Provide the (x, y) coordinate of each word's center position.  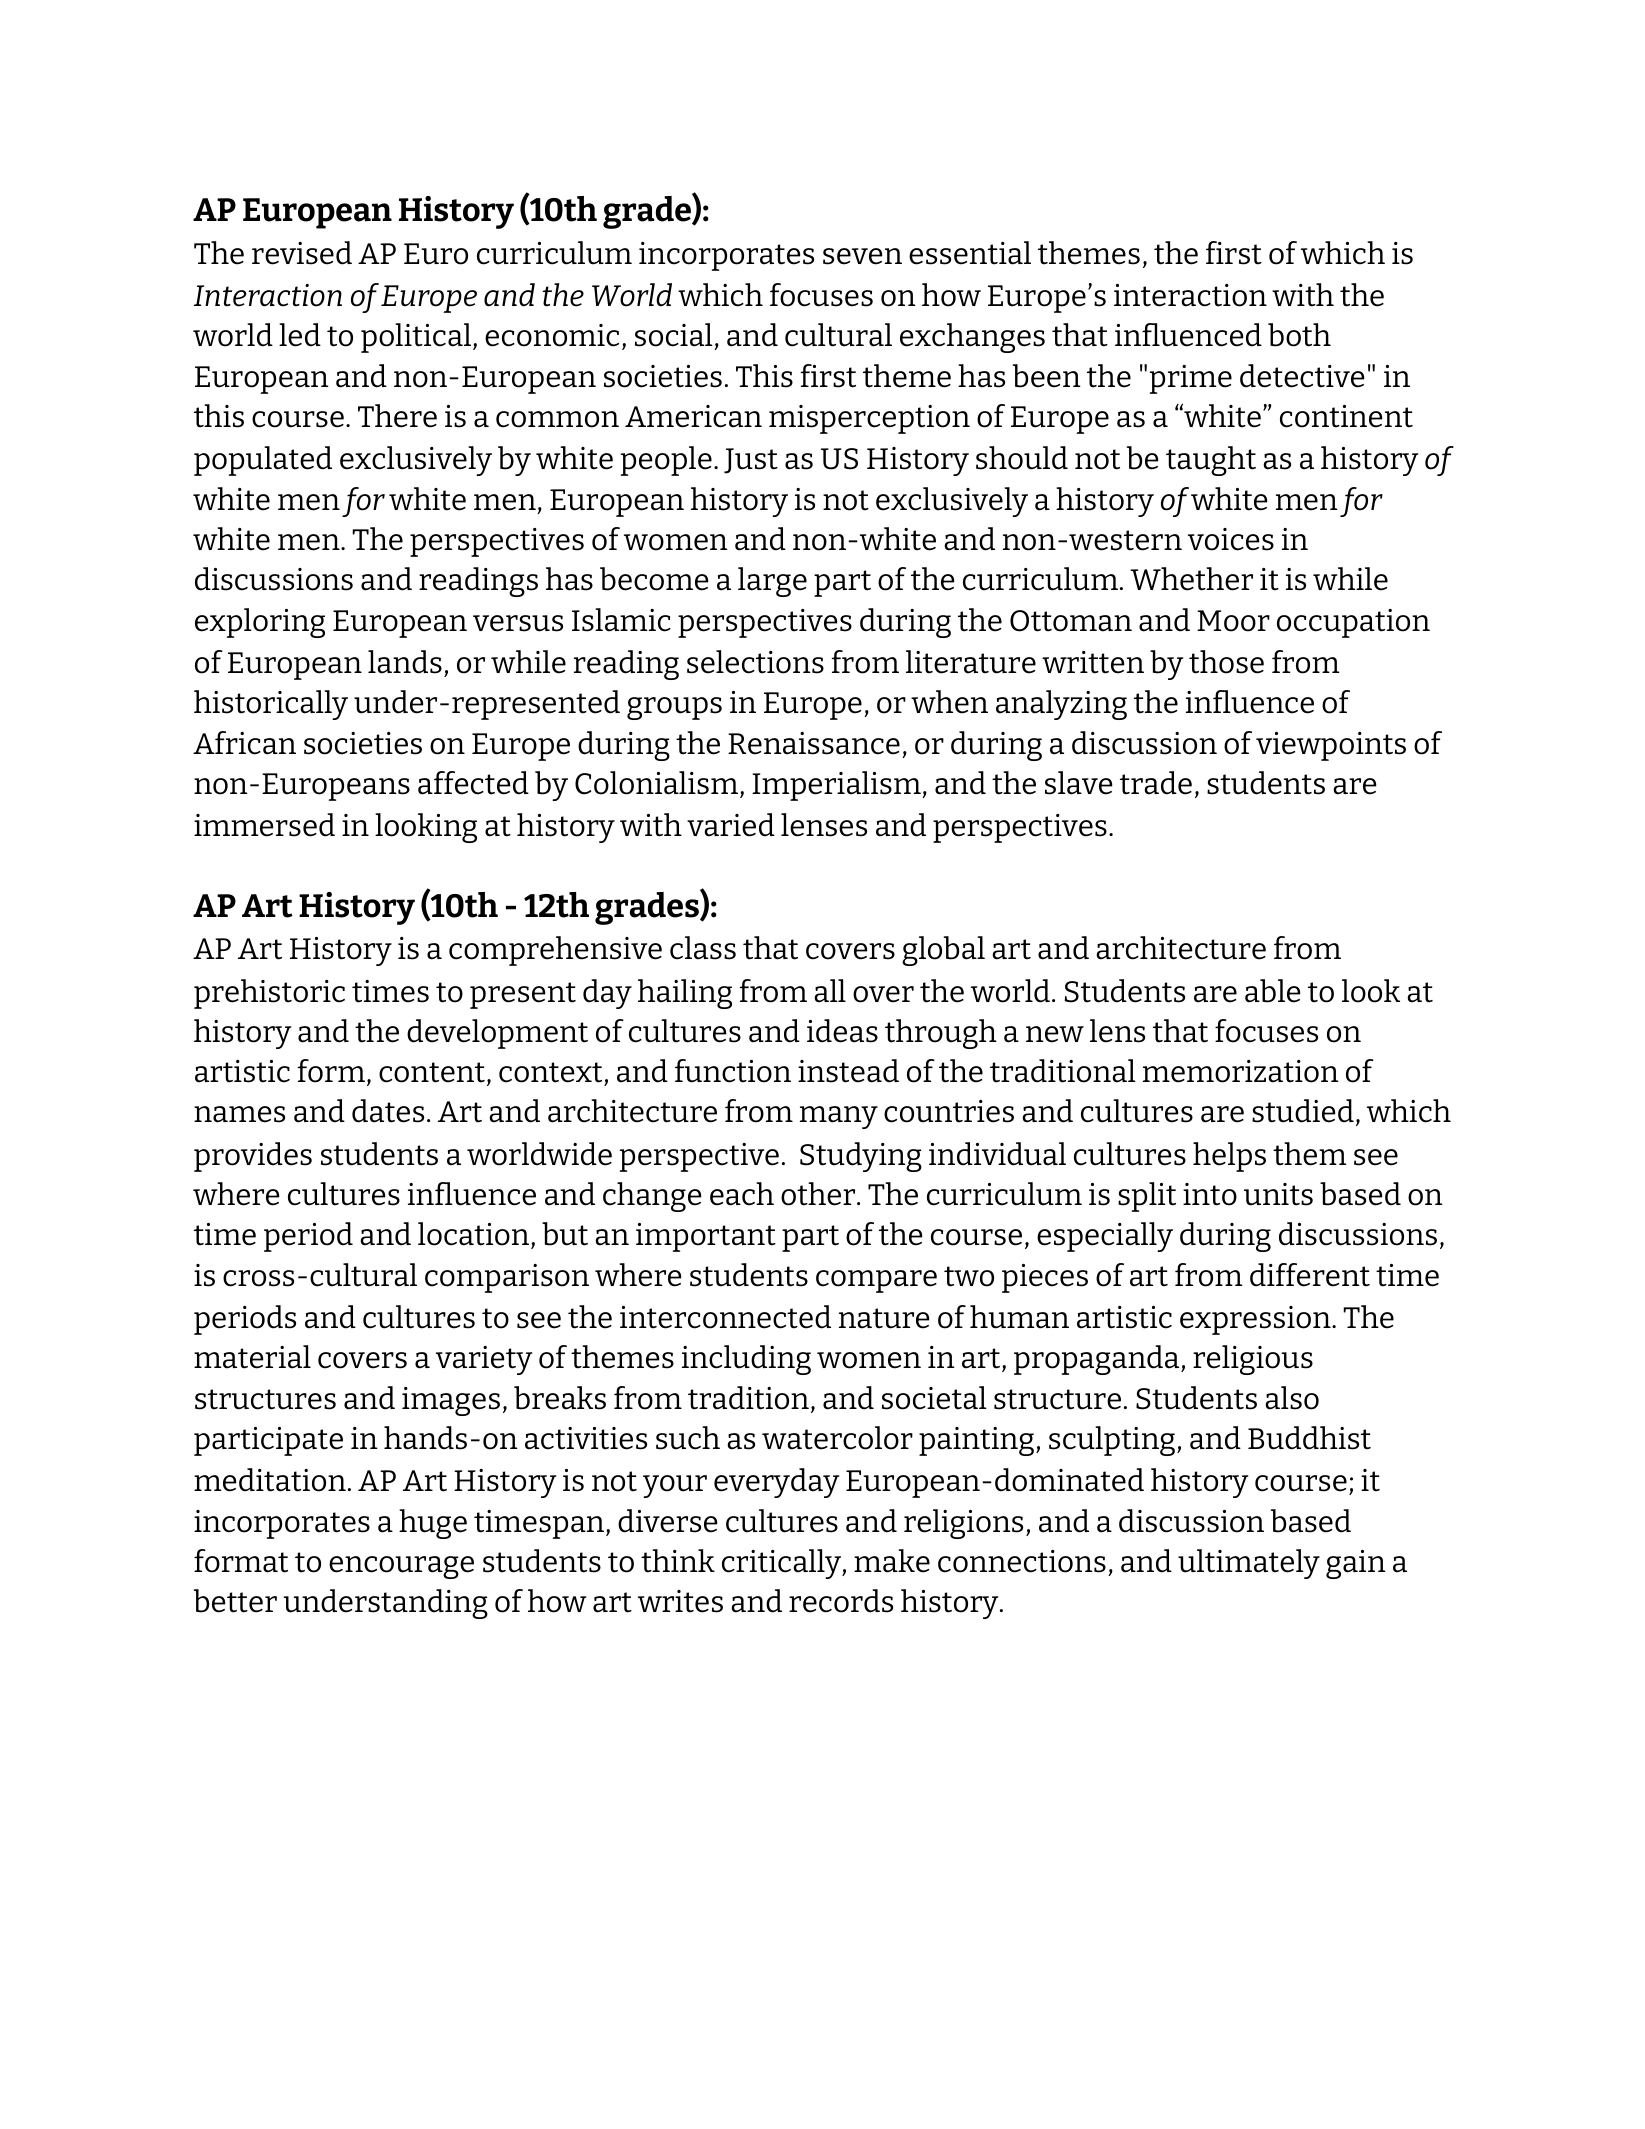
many (839, 1117)
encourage (401, 1567)
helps (1229, 1157)
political (416, 338)
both (1299, 335)
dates (388, 1111)
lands (405, 662)
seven (862, 256)
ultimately (1249, 1564)
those (1226, 662)
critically (782, 1564)
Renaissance (814, 743)
